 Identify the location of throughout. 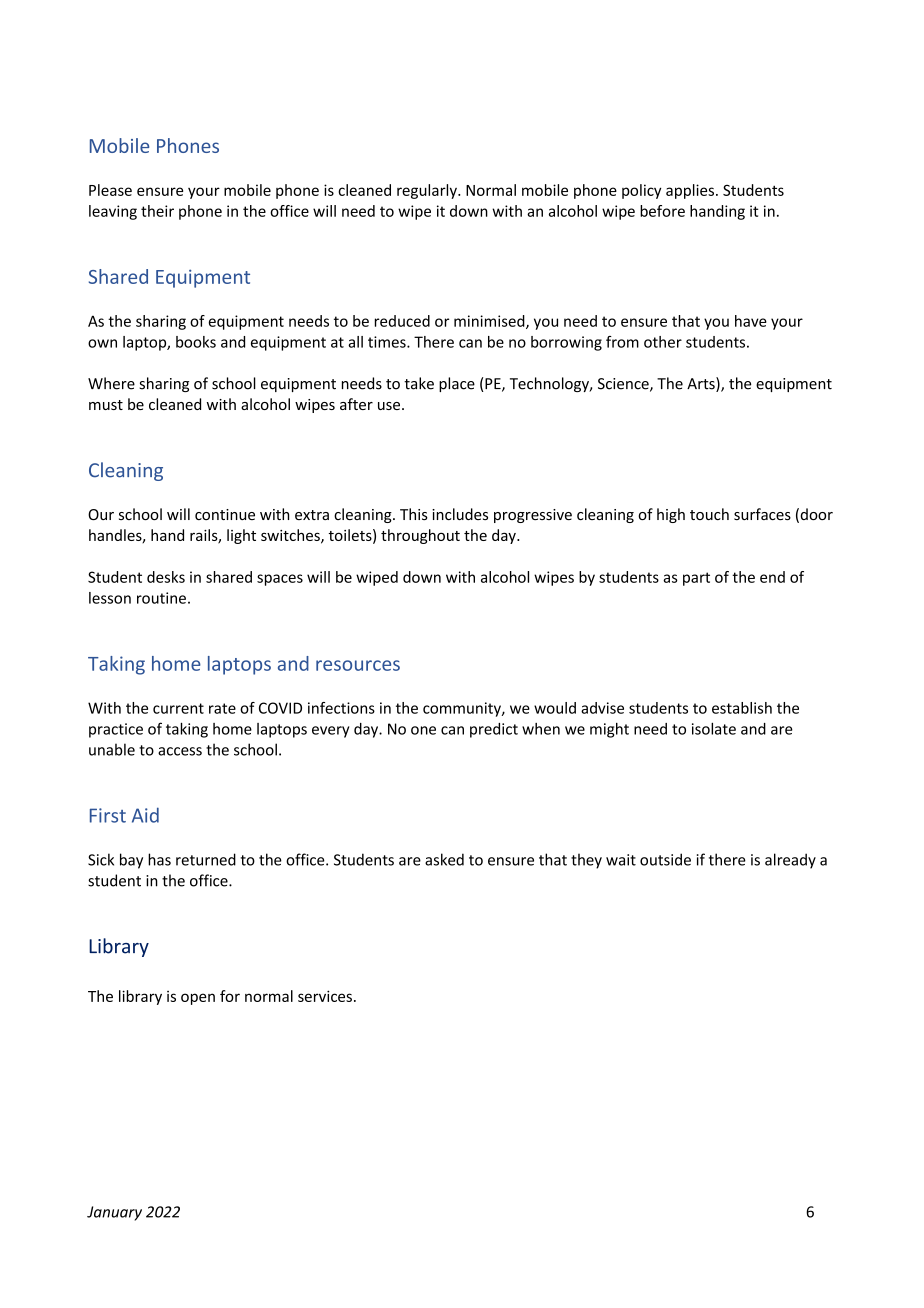
(420, 536).
